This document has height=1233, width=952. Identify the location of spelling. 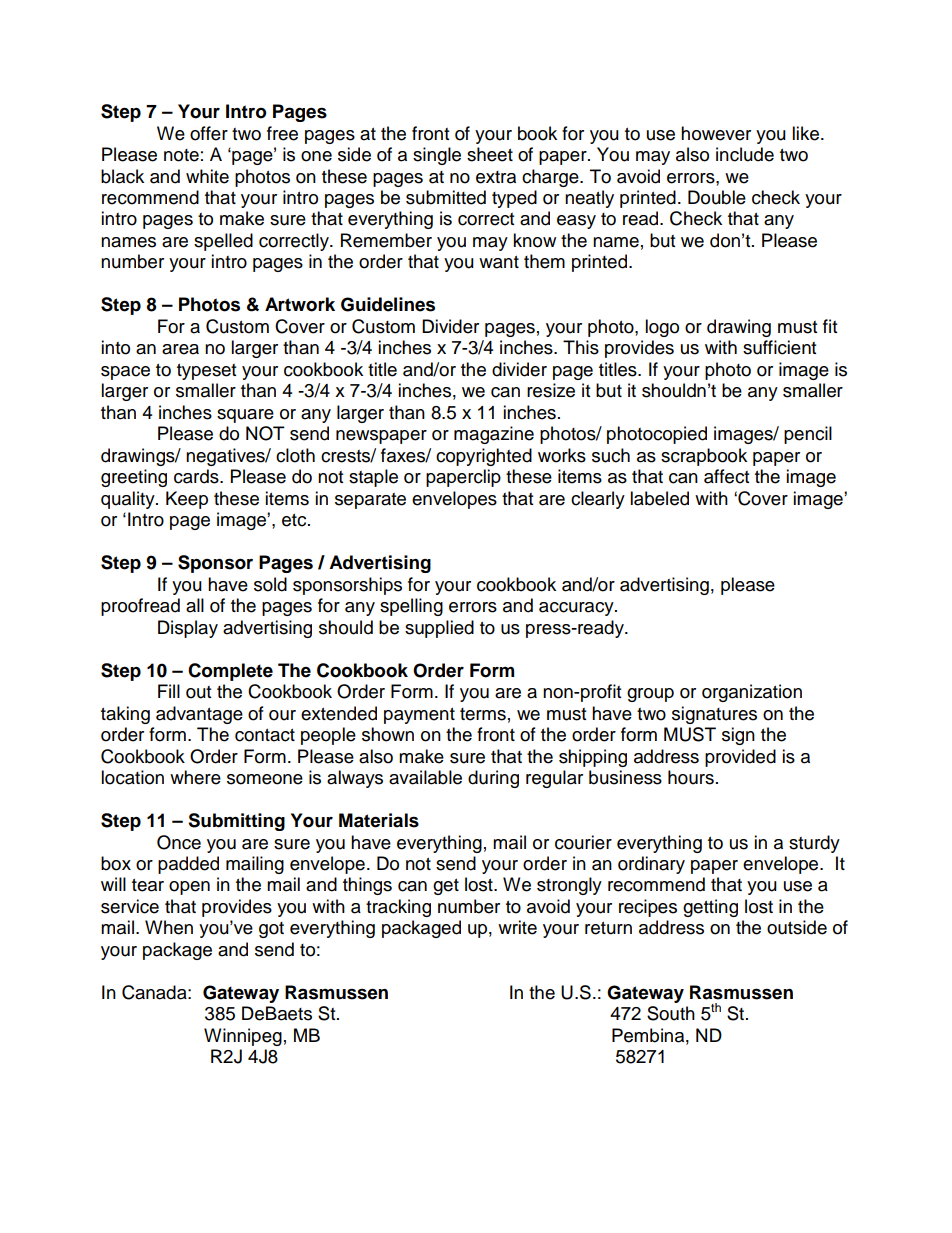
(411, 607).
